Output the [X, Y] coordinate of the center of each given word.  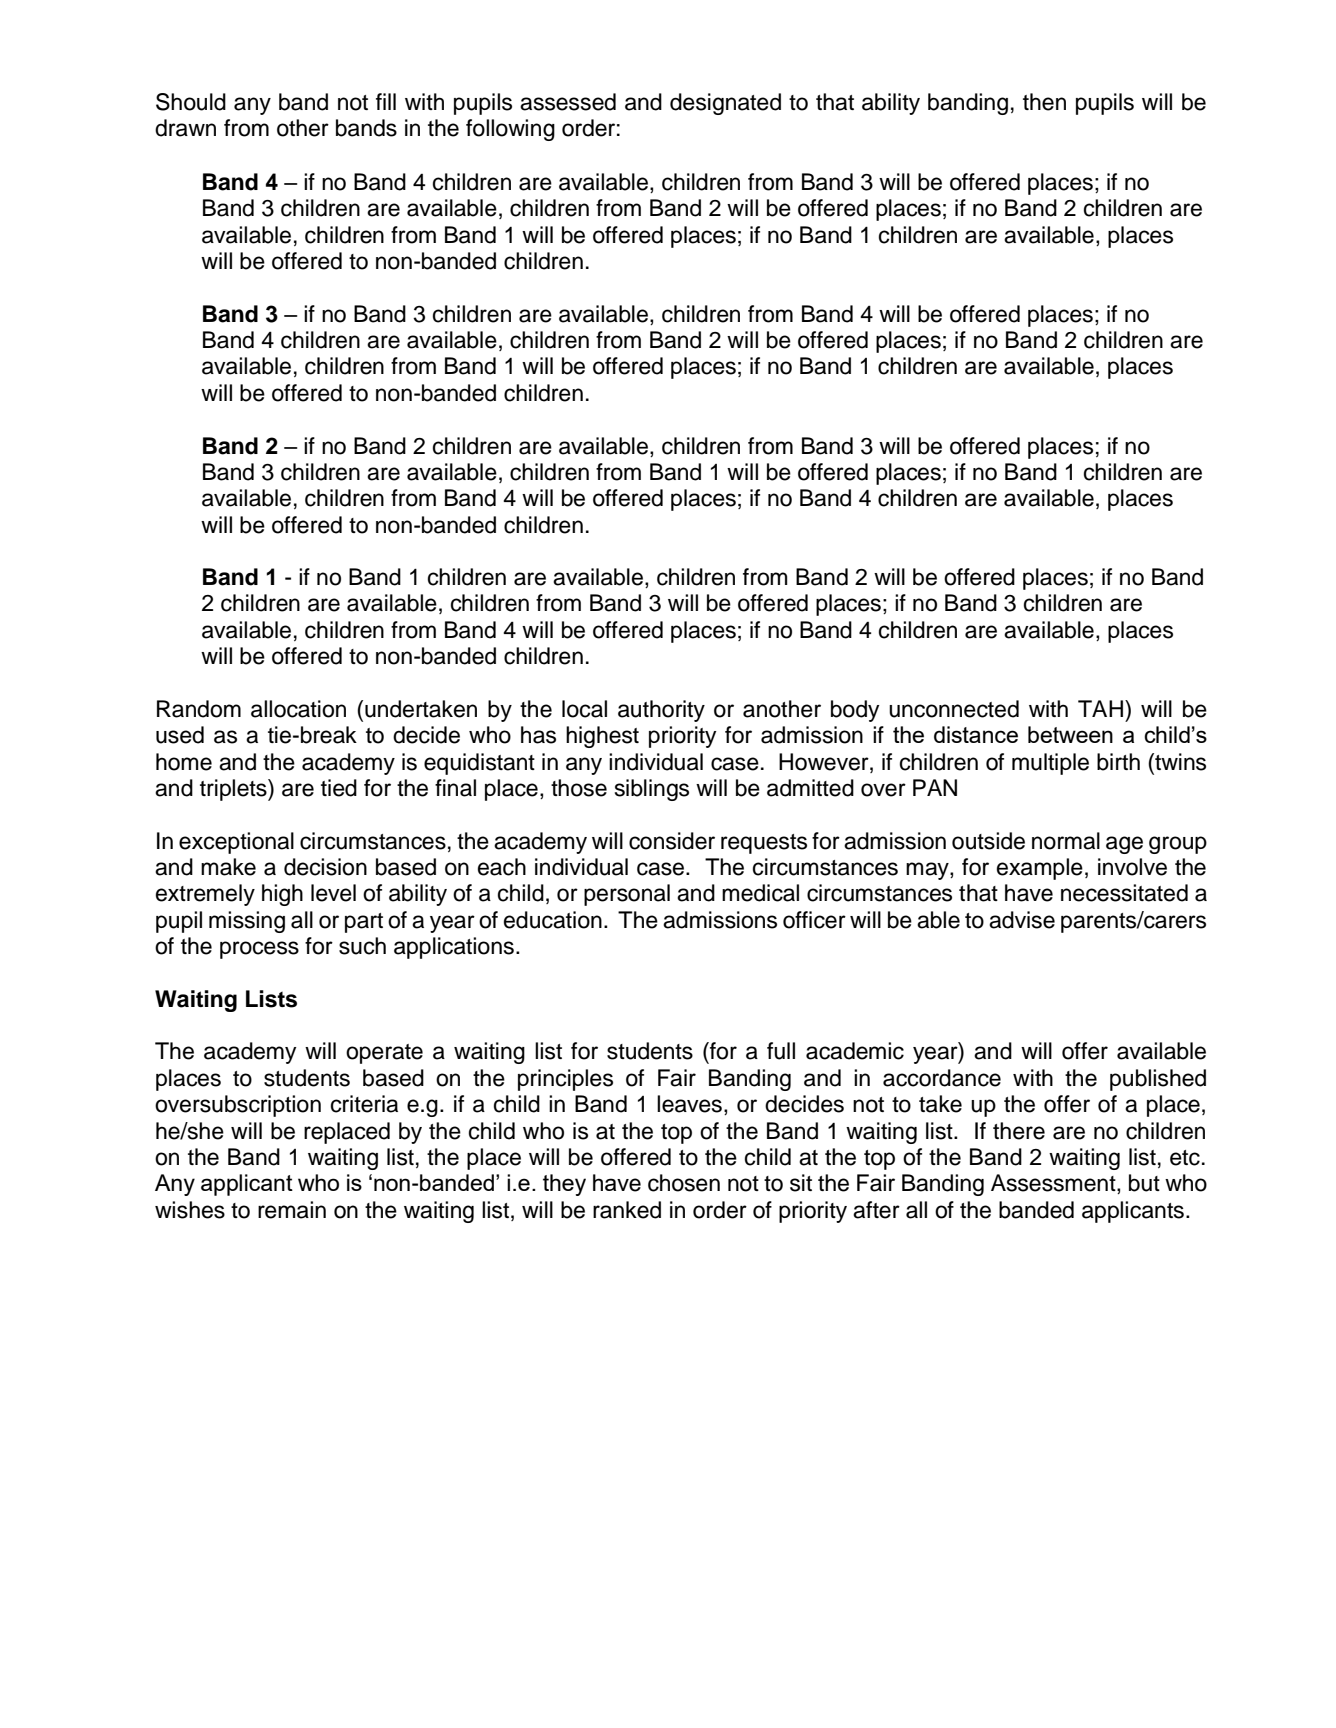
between [1070, 734]
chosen [684, 1183]
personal [627, 895]
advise [1022, 920]
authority [661, 711]
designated [725, 104]
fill [386, 101]
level [333, 893]
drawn [185, 128]
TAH [1100, 708]
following [510, 130]
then [1044, 102]
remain [292, 1210]
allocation [298, 709]
